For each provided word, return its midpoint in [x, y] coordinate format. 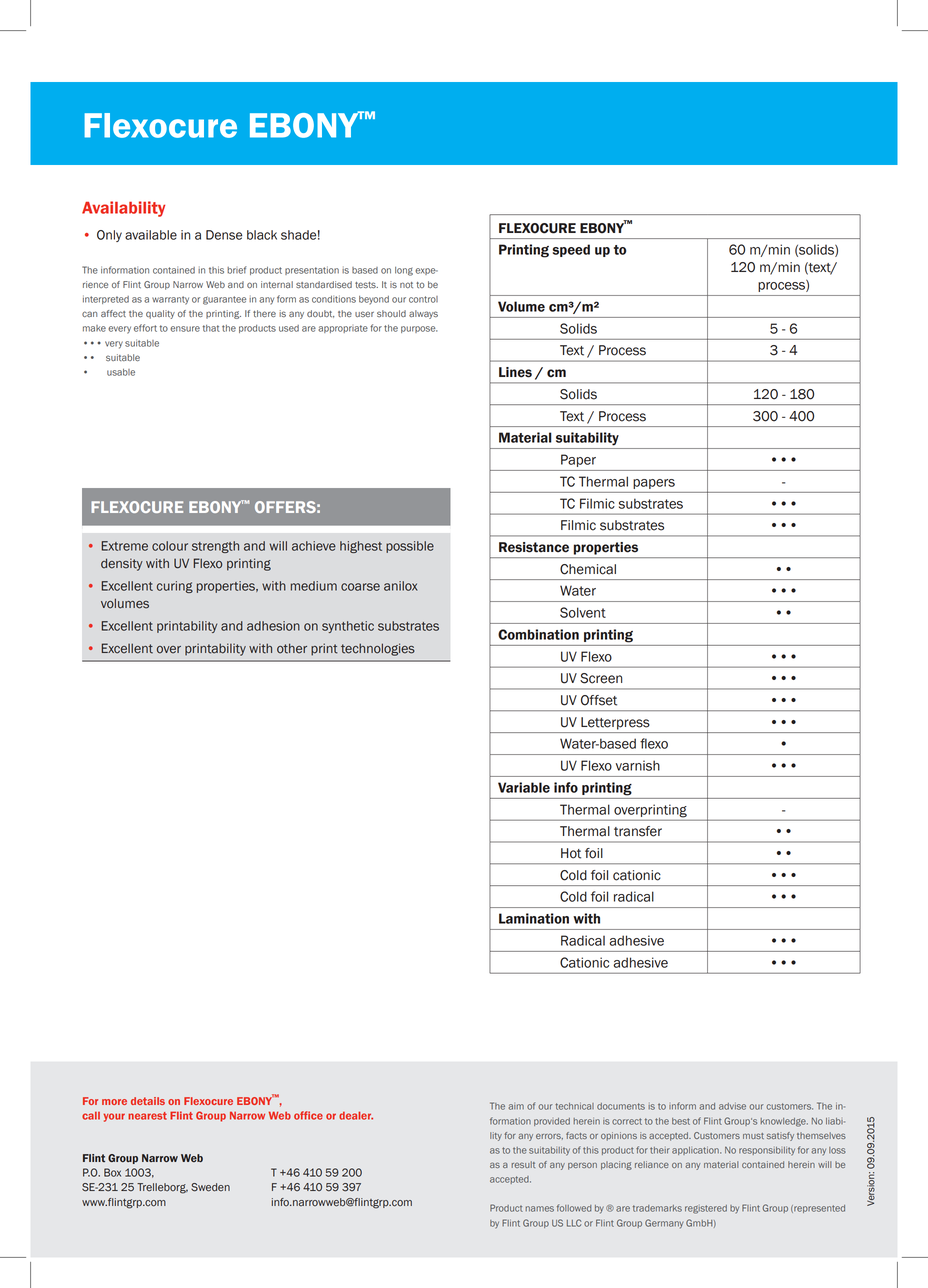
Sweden [210, 1187]
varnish [638, 765]
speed [571, 250]
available [151, 235]
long [404, 271]
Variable [524, 787]
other [292, 648]
